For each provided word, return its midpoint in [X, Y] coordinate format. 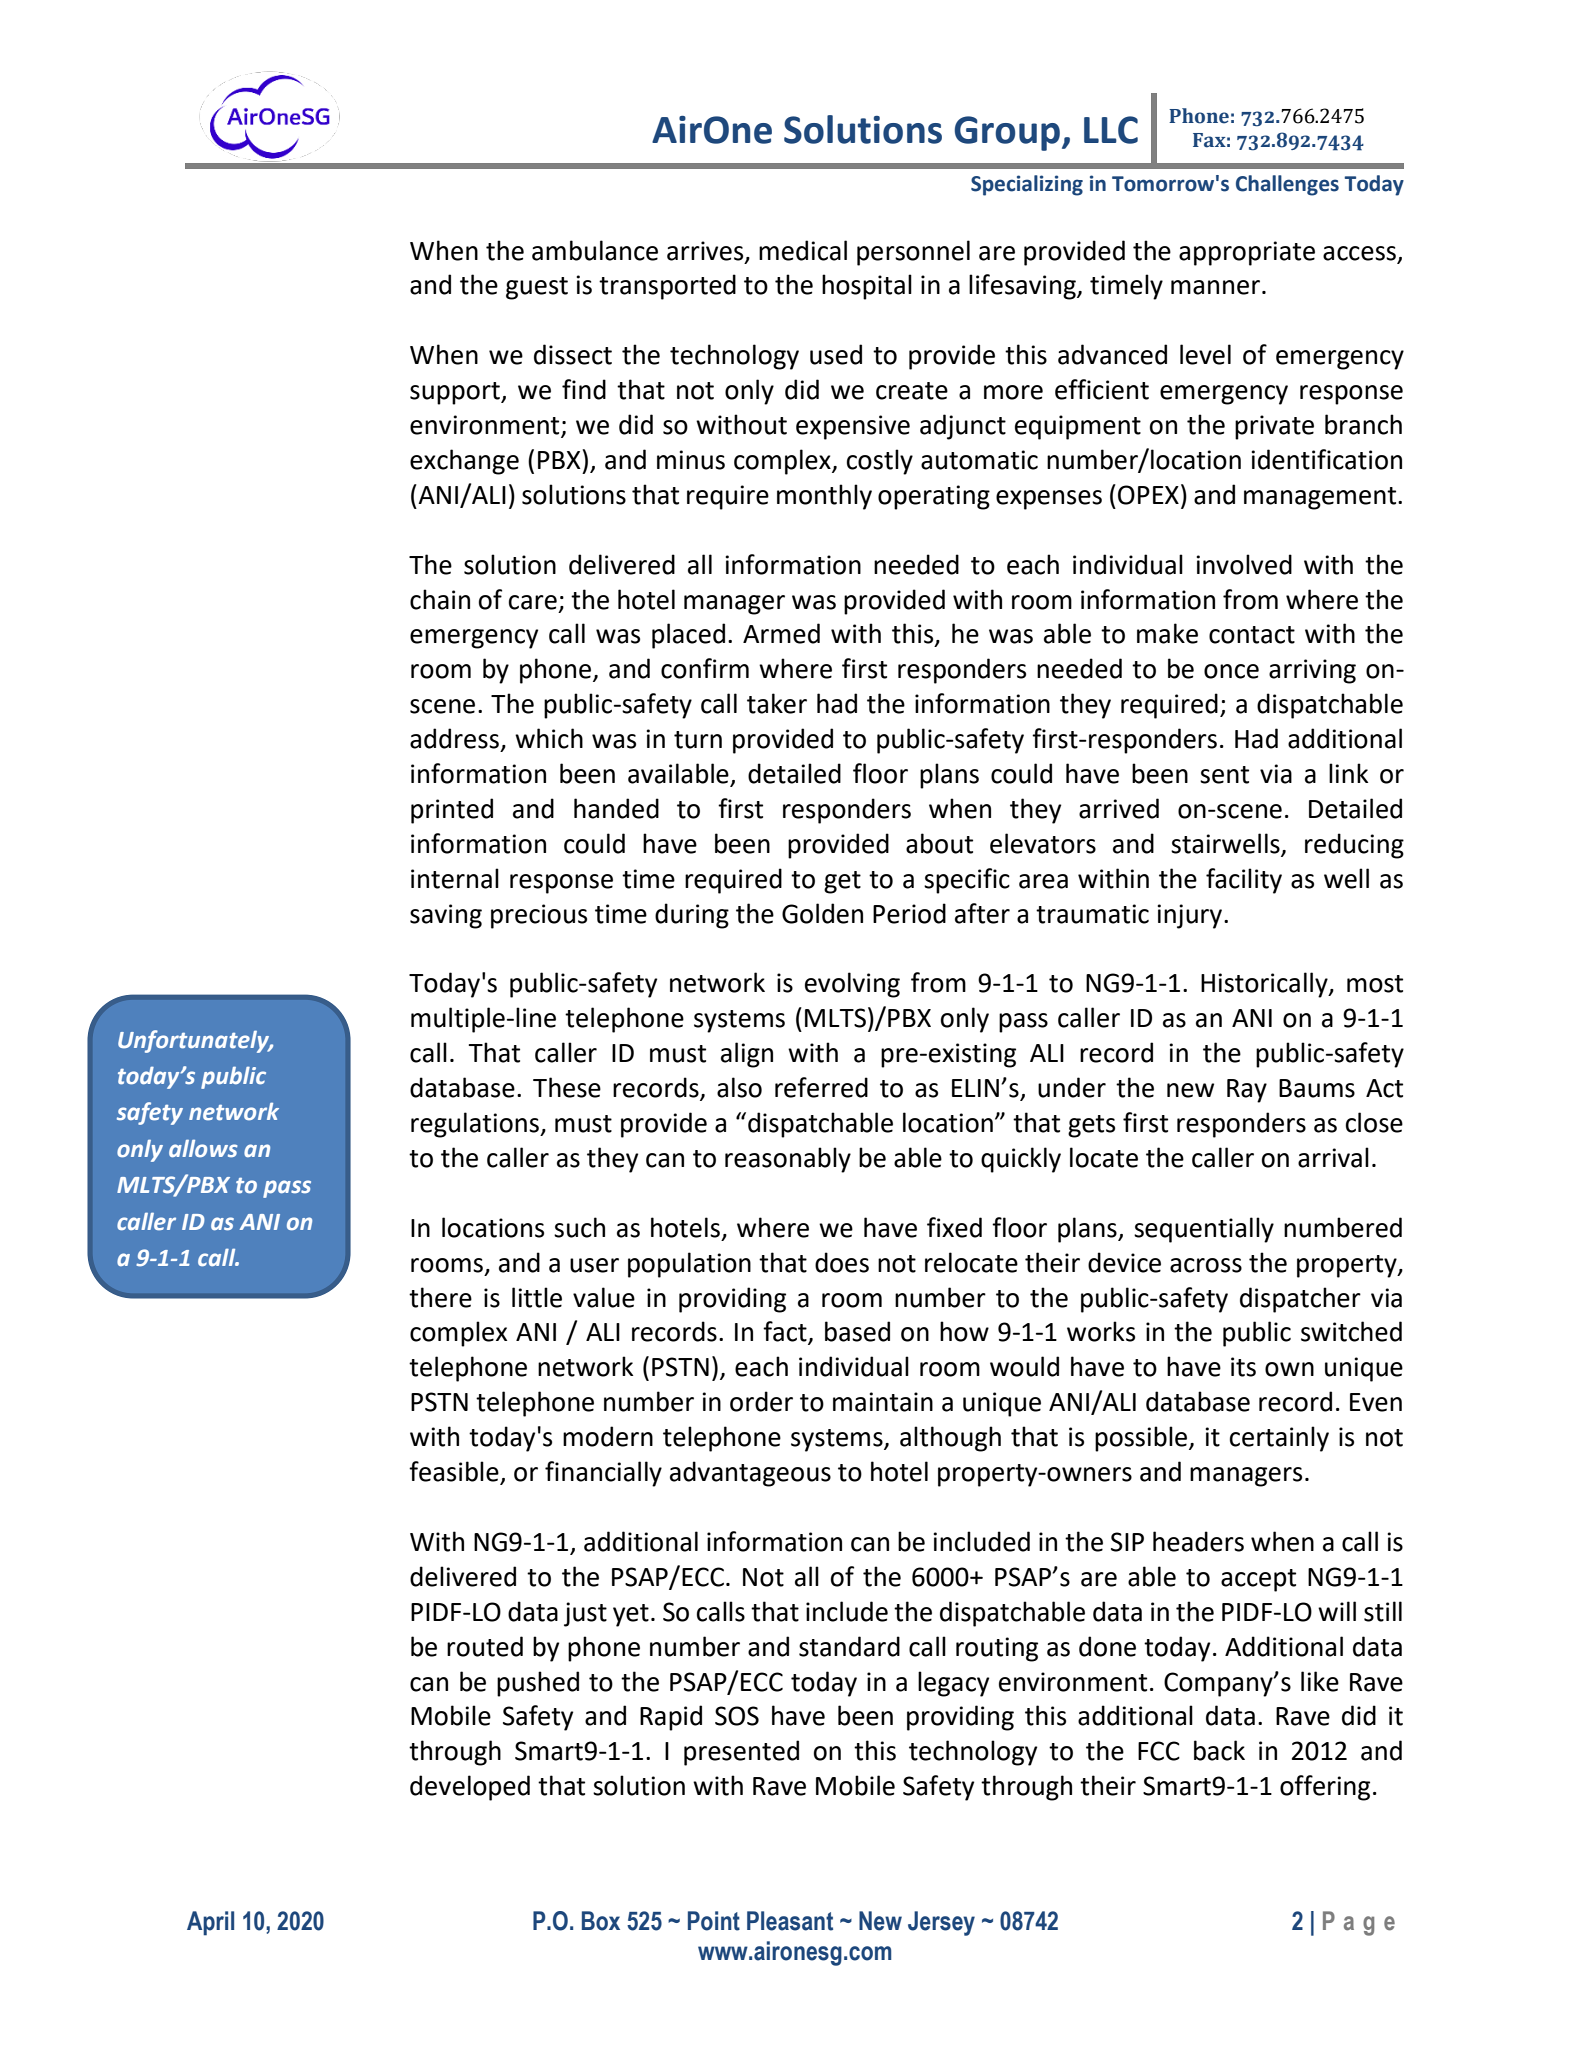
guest [537, 288]
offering [1325, 1788]
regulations [476, 1125]
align [747, 1055]
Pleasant [790, 1921]
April [210, 1923]
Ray [1247, 1091]
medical [803, 250]
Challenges [1287, 185]
